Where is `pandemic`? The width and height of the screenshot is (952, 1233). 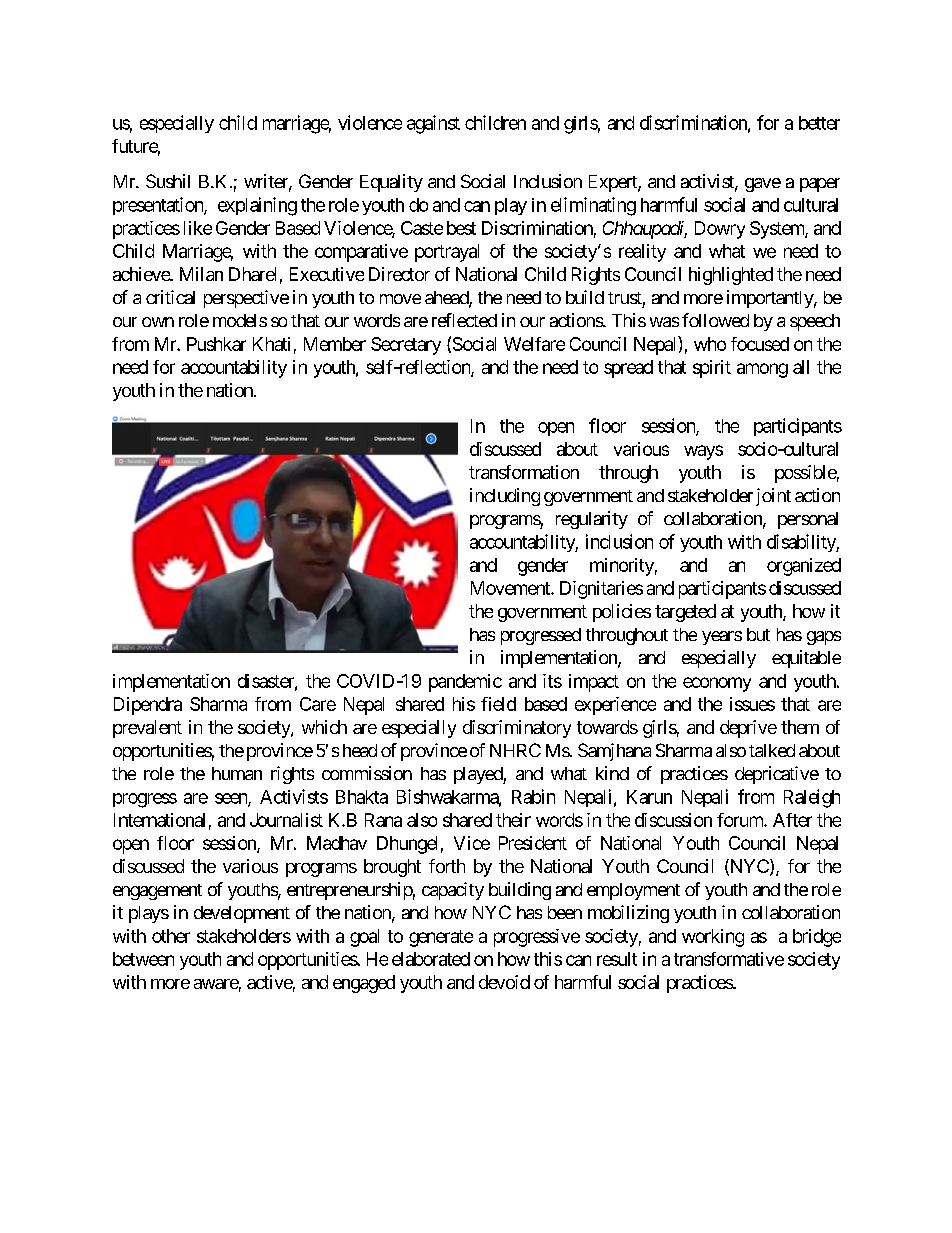 pandemic is located at coordinates (465, 683).
